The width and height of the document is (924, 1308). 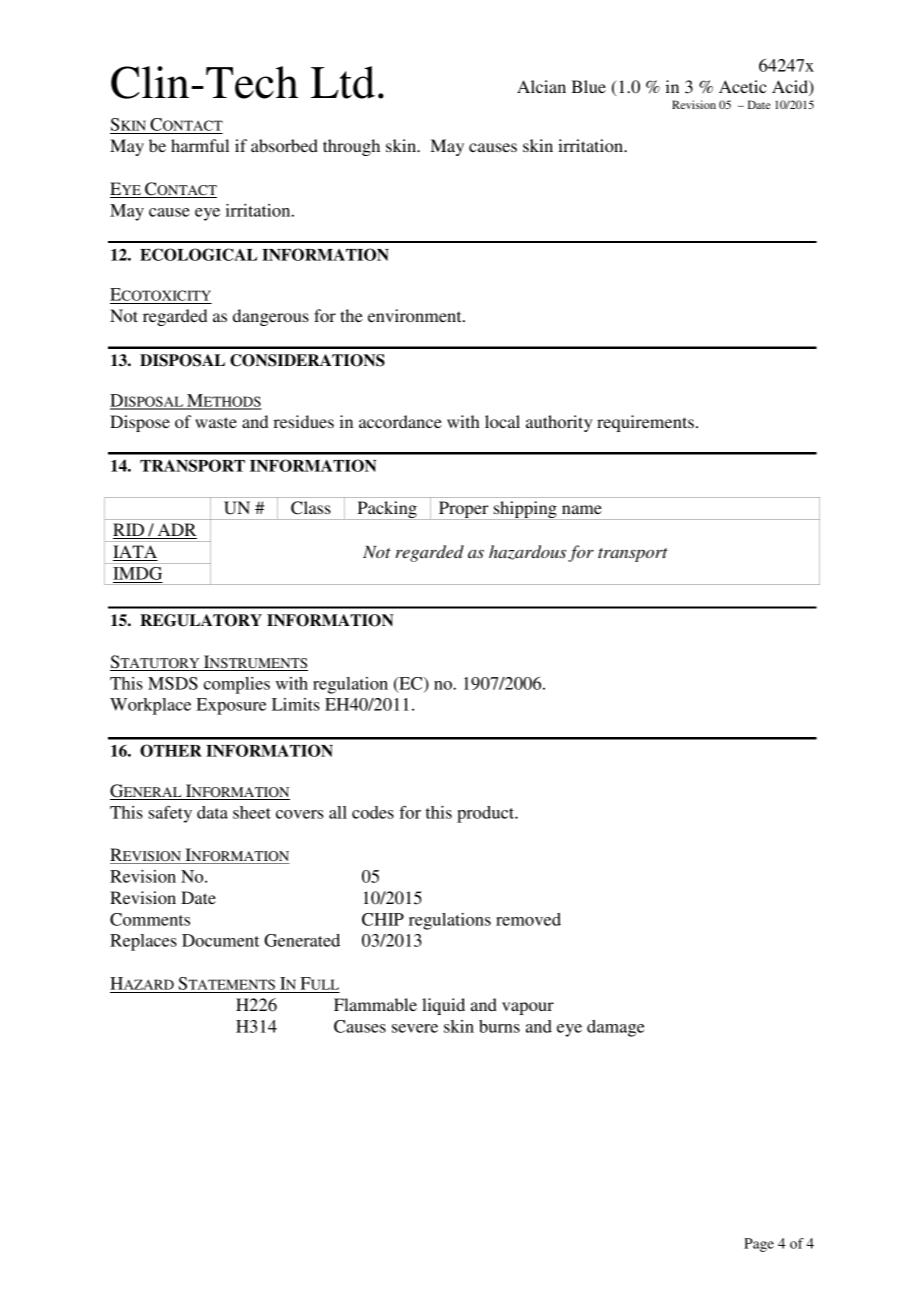 What do you see at coordinates (375, 1004) in the document?
I see `Flammable` at bounding box center [375, 1004].
